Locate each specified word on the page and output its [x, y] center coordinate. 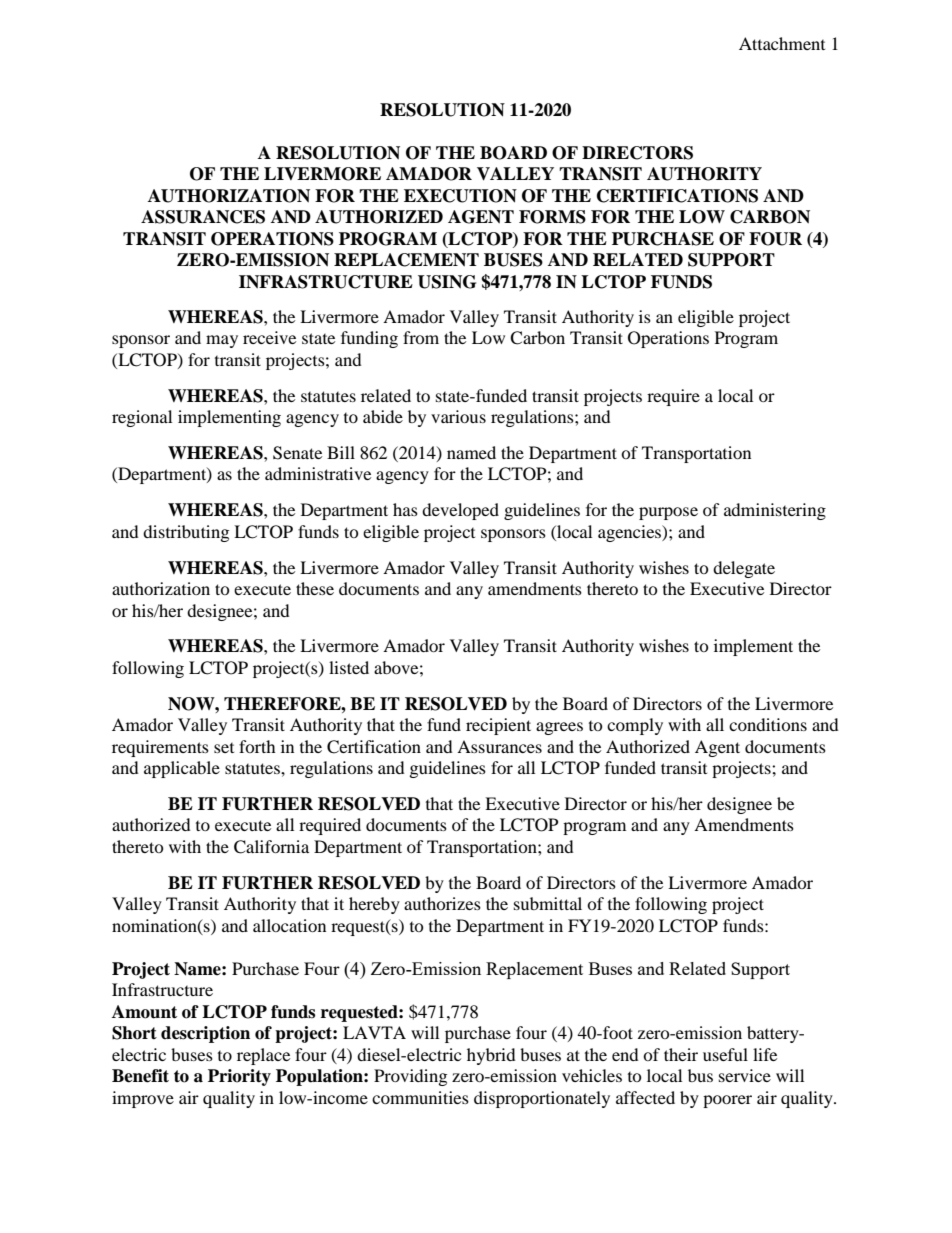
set [224, 748]
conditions [768, 724]
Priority [239, 1077]
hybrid [491, 1056]
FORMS [552, 217]
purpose [668, 513]
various [458, 416]
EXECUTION [460, 196]
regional [142, 418]
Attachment [782, 43]
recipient [498, 726]
